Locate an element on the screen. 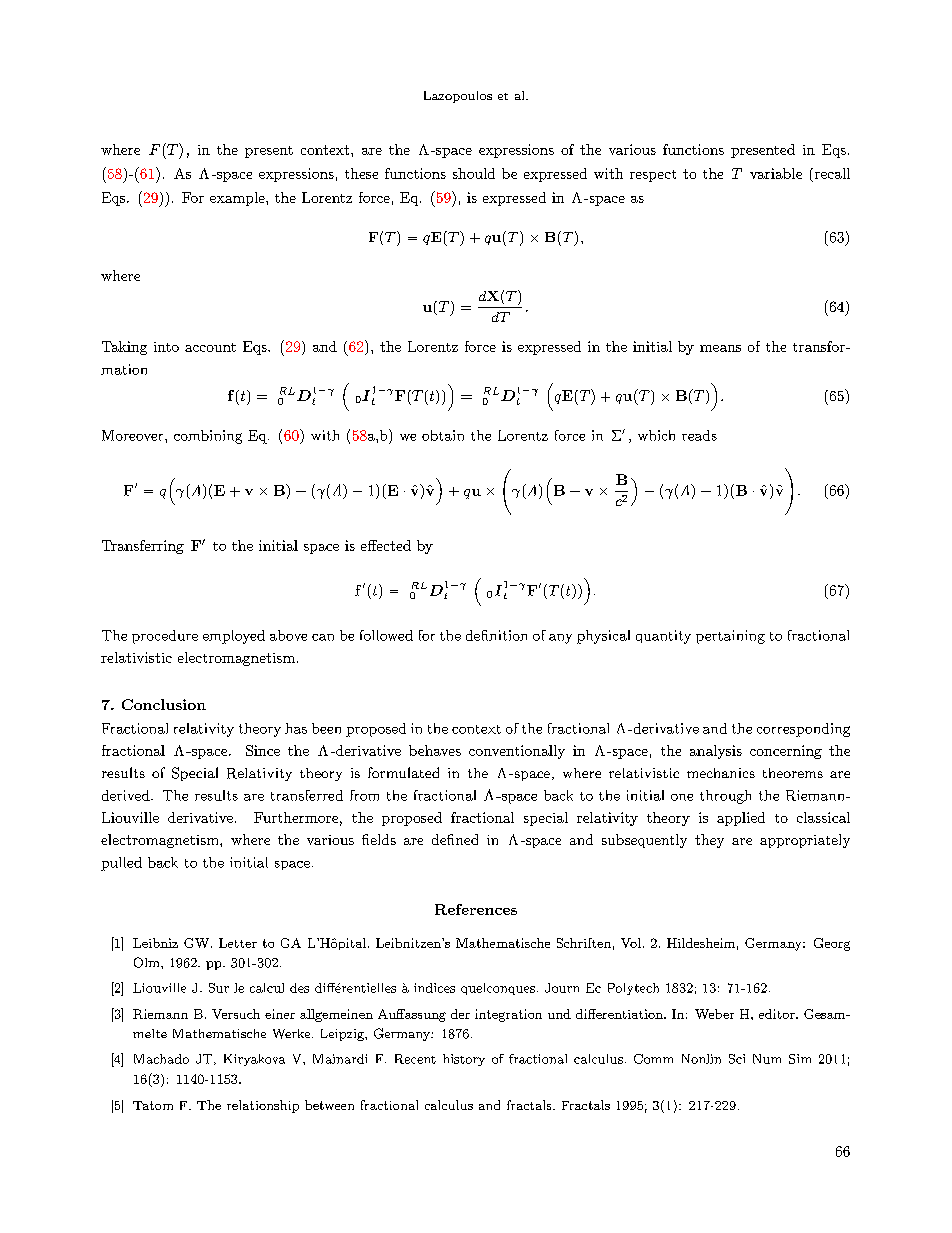  pertaining is located at coordinates (730, 637).
